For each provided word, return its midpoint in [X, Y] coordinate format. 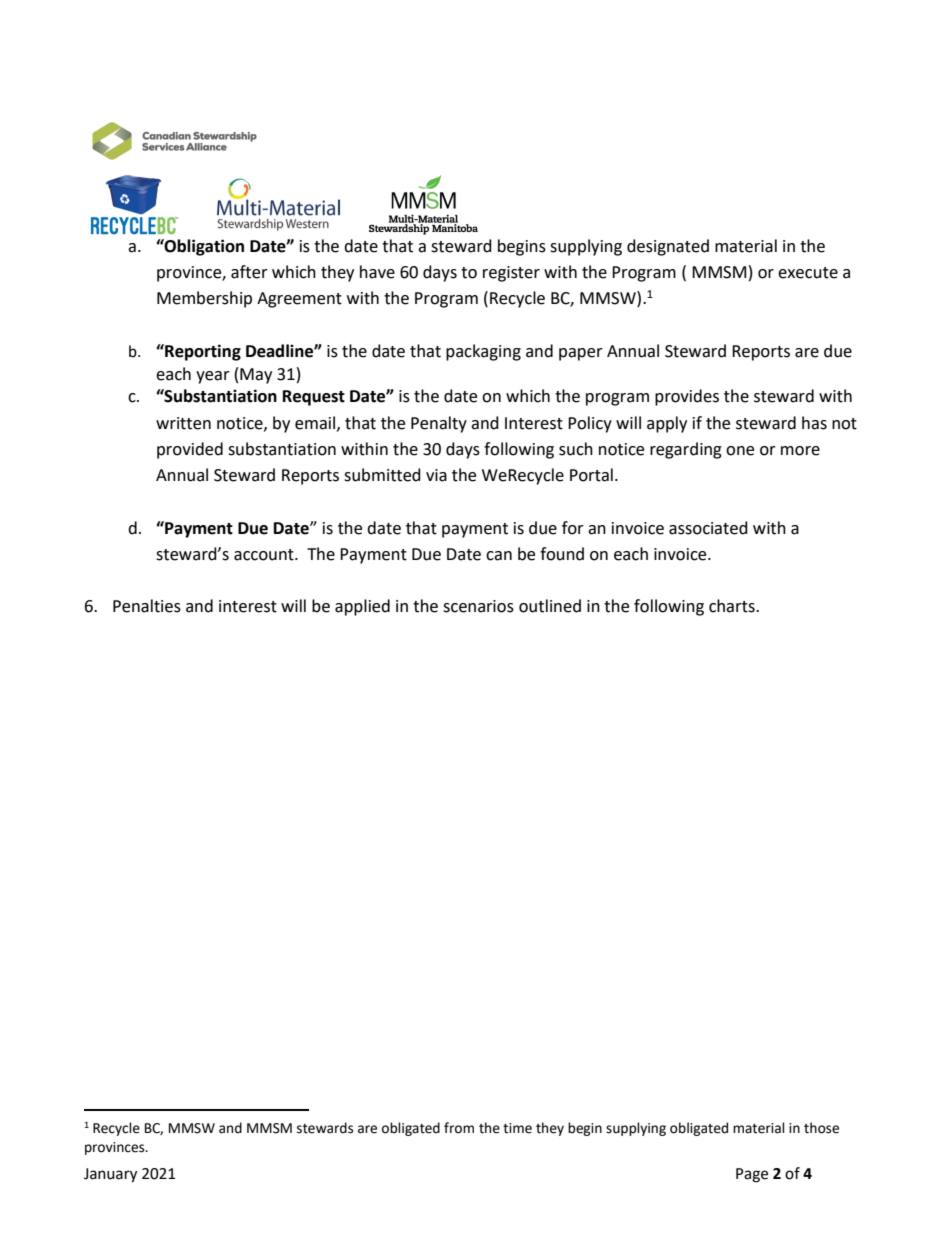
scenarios [478, 606]
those [821, 1128]
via [436, 475]
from [459, 1128]
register [511, 274]
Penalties [147, 606]
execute [808, 273]
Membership [204, 299]
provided [190, 450]
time [517, 1128]
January [110, 1175]
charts [733, 606]
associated [708, 528]
